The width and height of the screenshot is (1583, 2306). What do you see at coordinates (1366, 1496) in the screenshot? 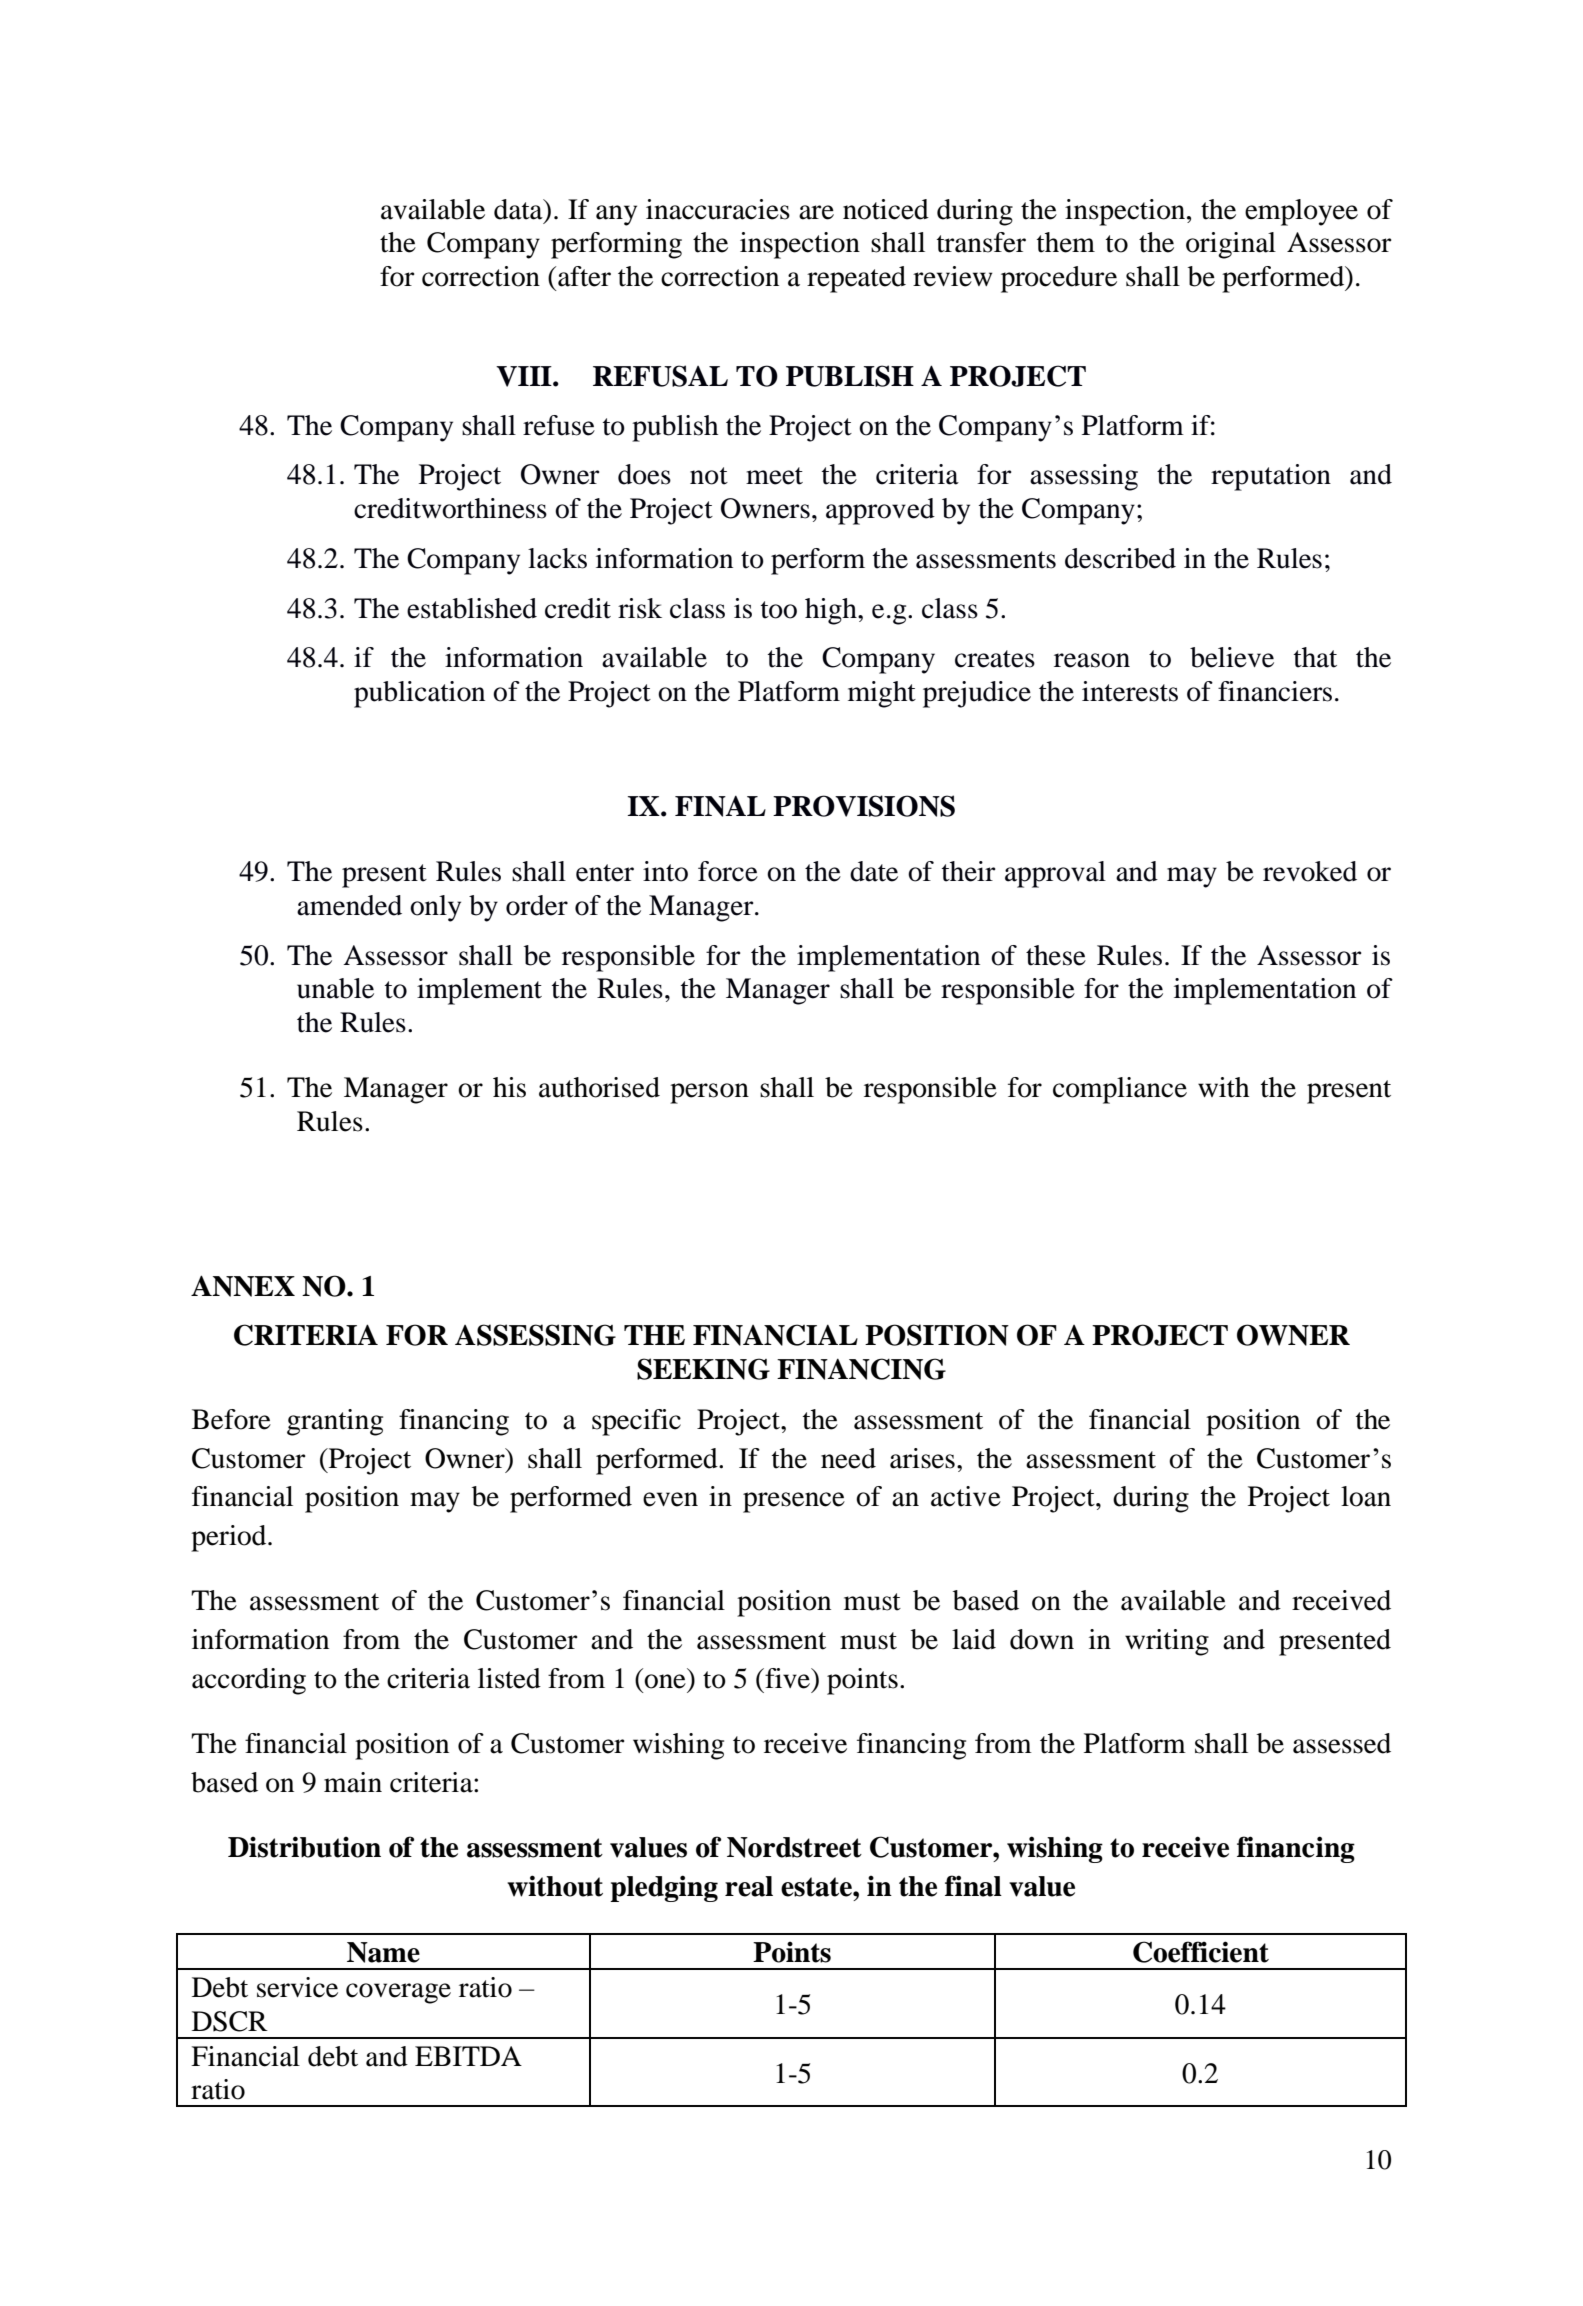
I see `loan` at bounding box center [1366, 1496].
